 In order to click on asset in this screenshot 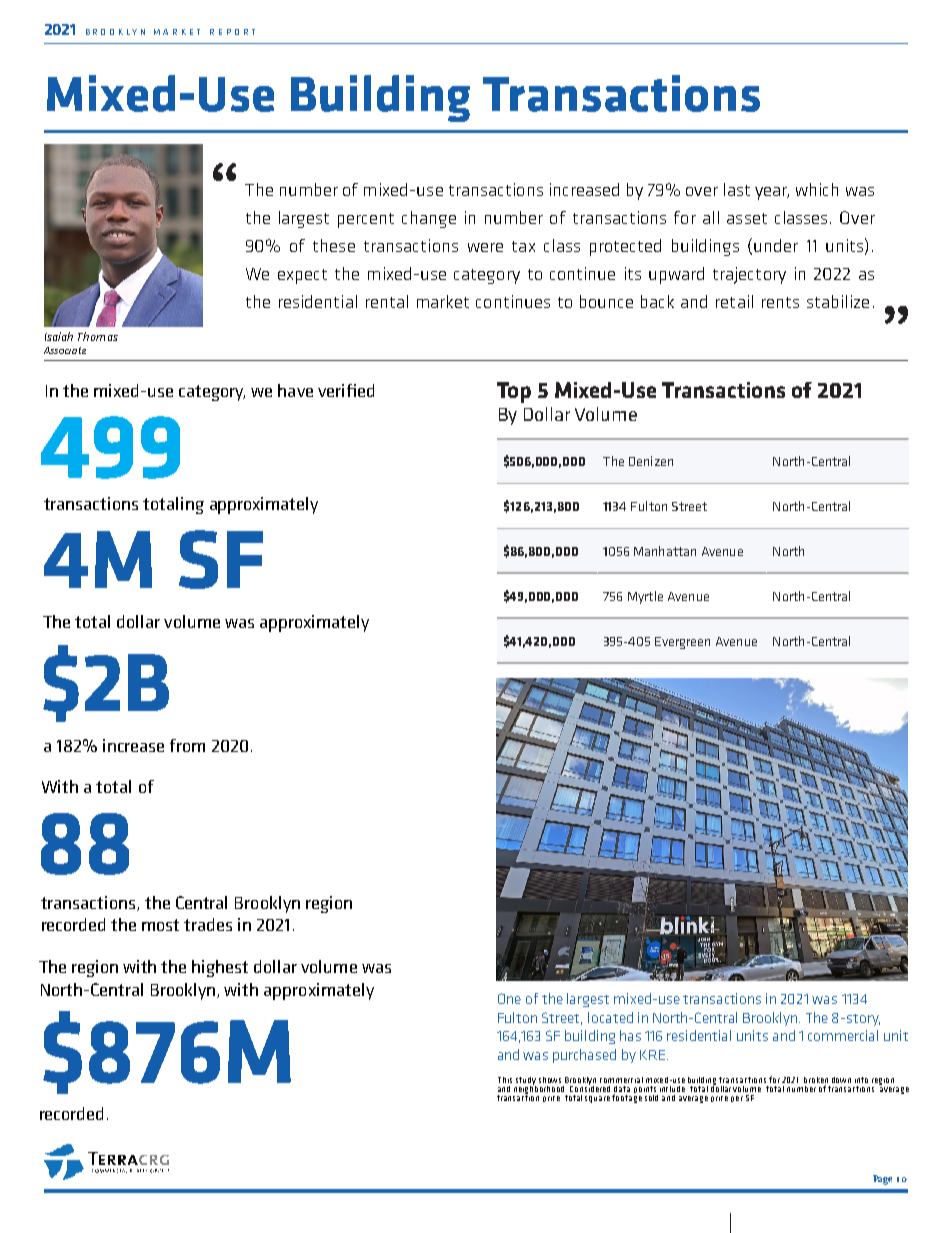, I will do `click(747, 218)`.
